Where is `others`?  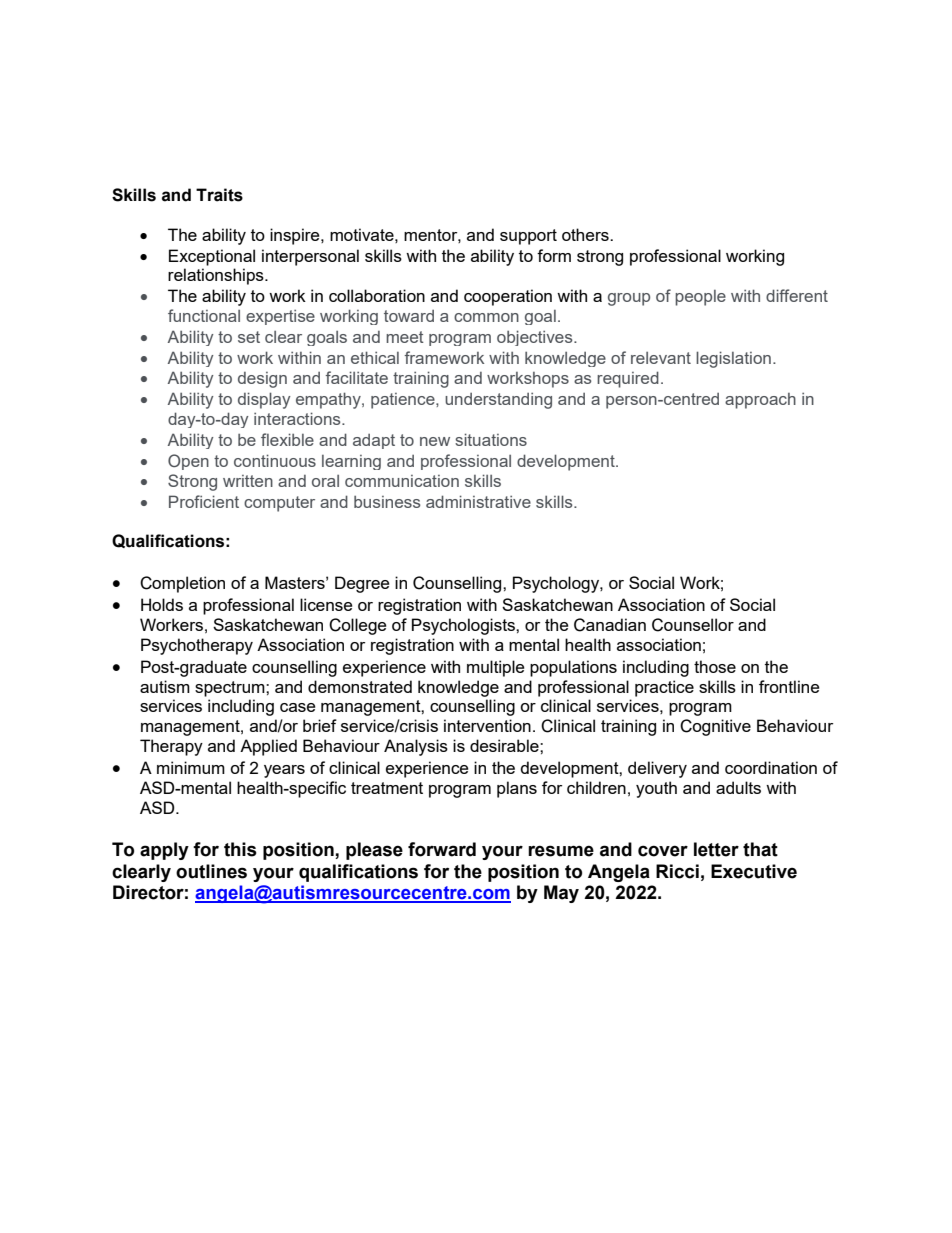 others is located at coordinates (586, 234).
